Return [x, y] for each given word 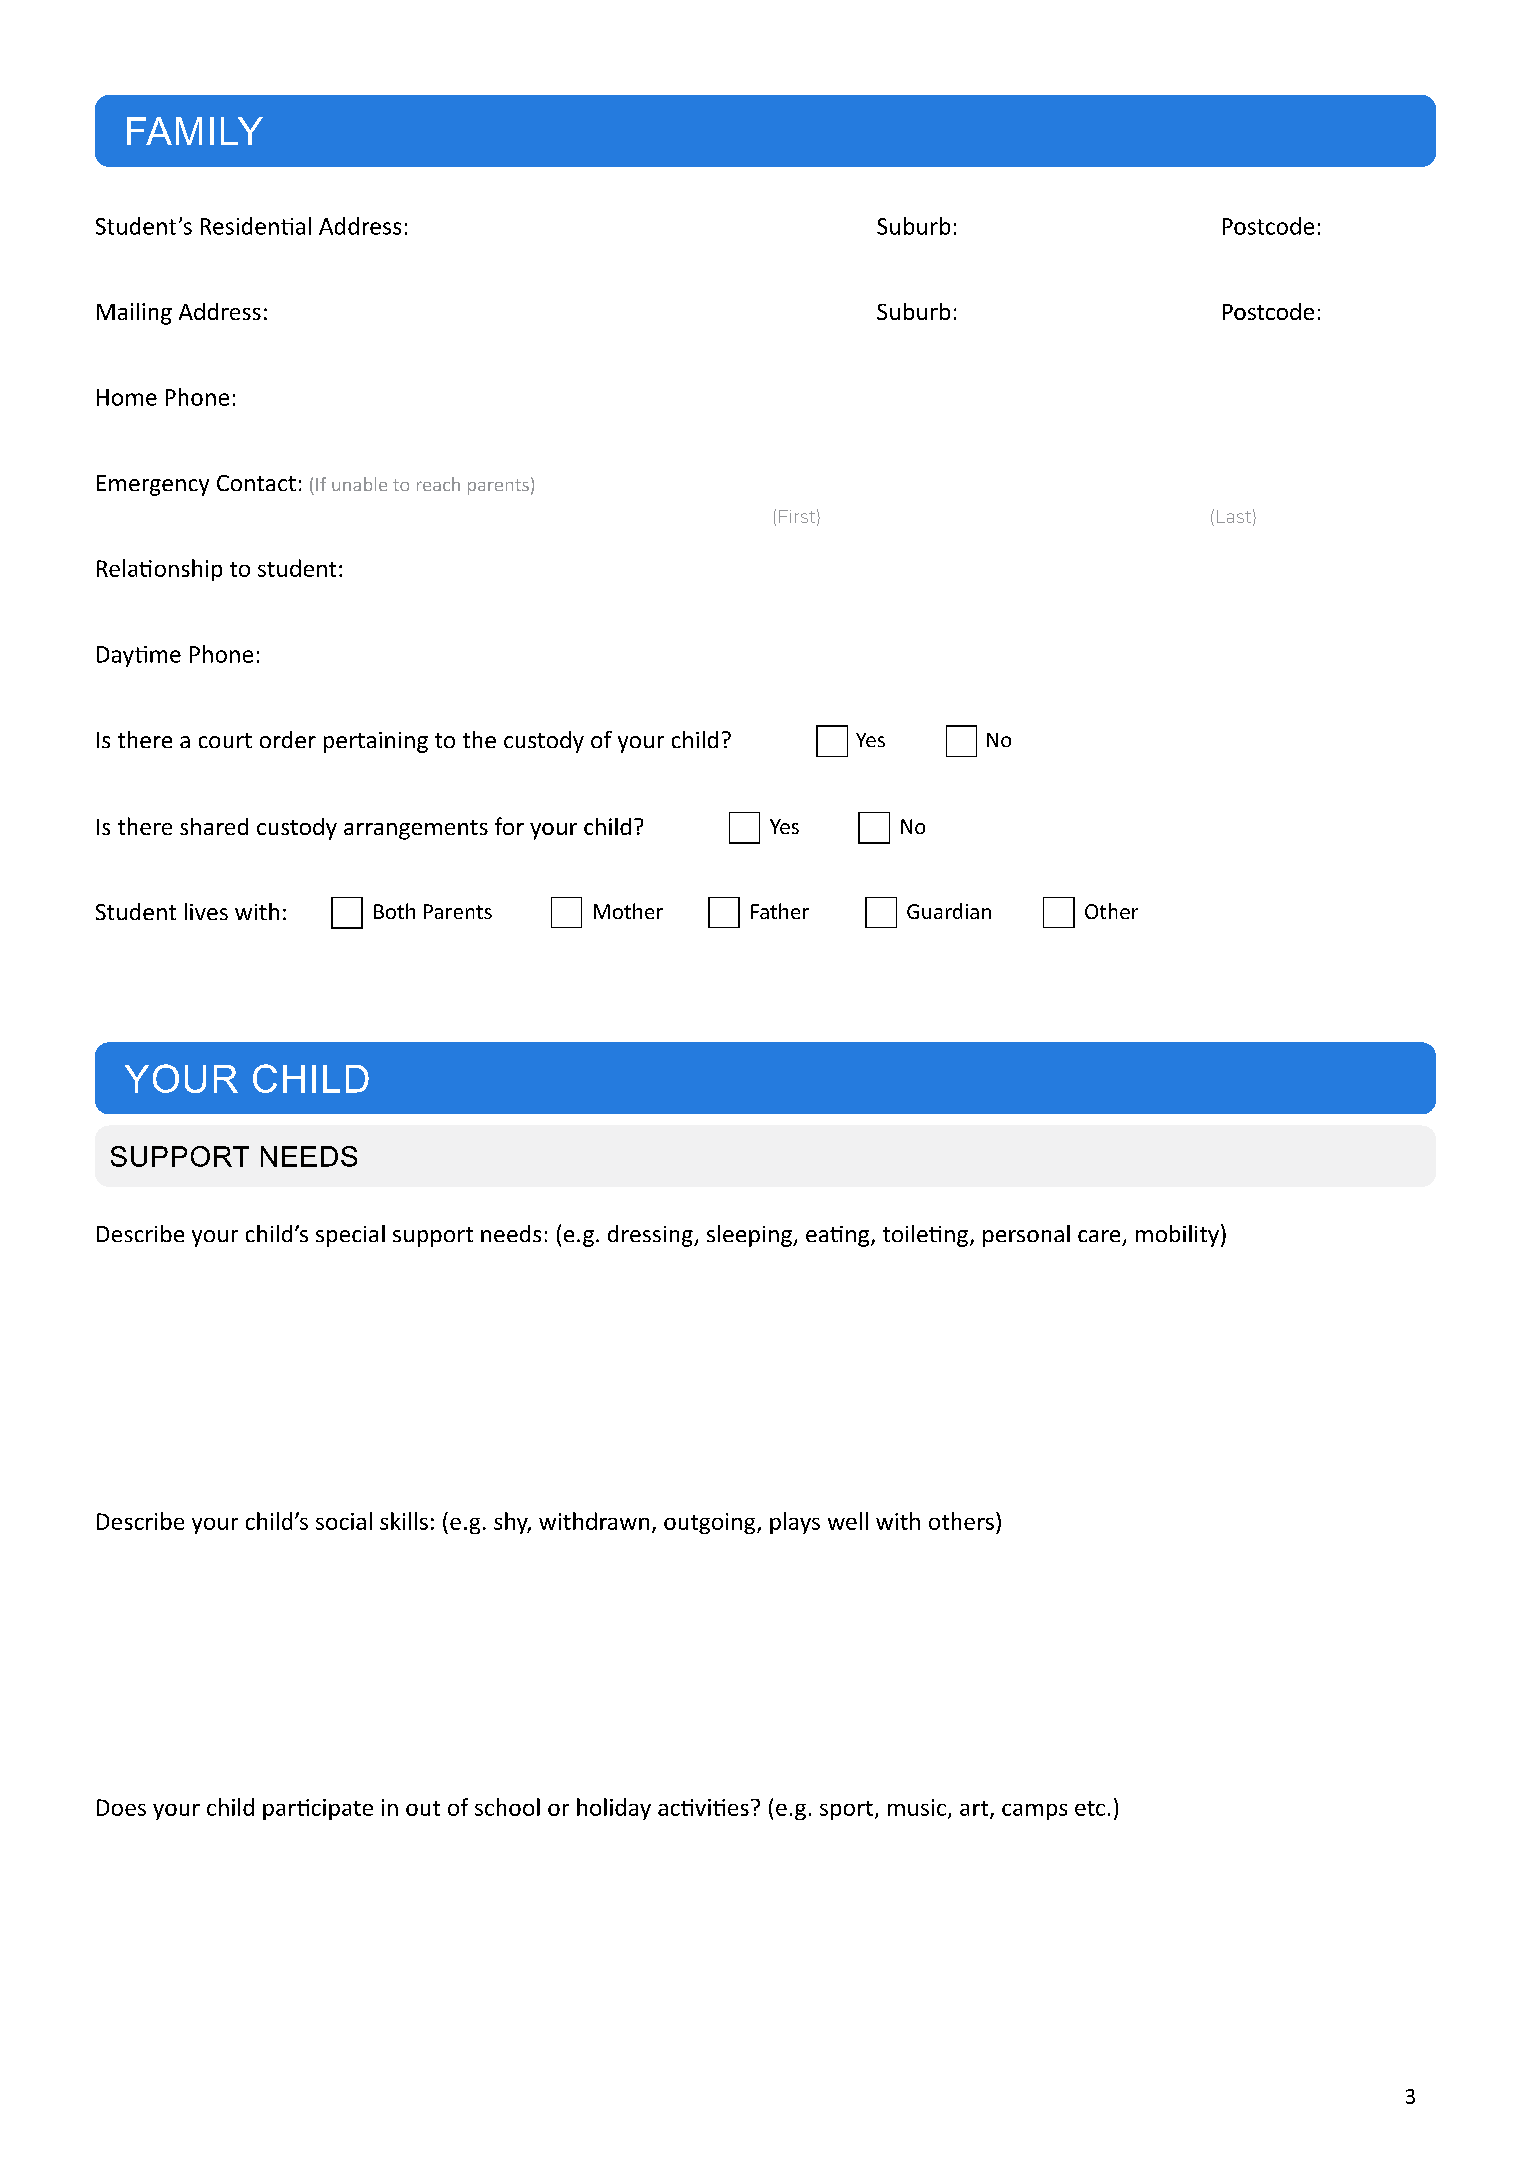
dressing [651, 1236]
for [509, 826]
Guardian [949, 911]
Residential [256, 226]
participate [318, 1809]
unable [359, 484]
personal [1026, 1236]
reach [438, 484]
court [225, 740]
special [350, 1236]
